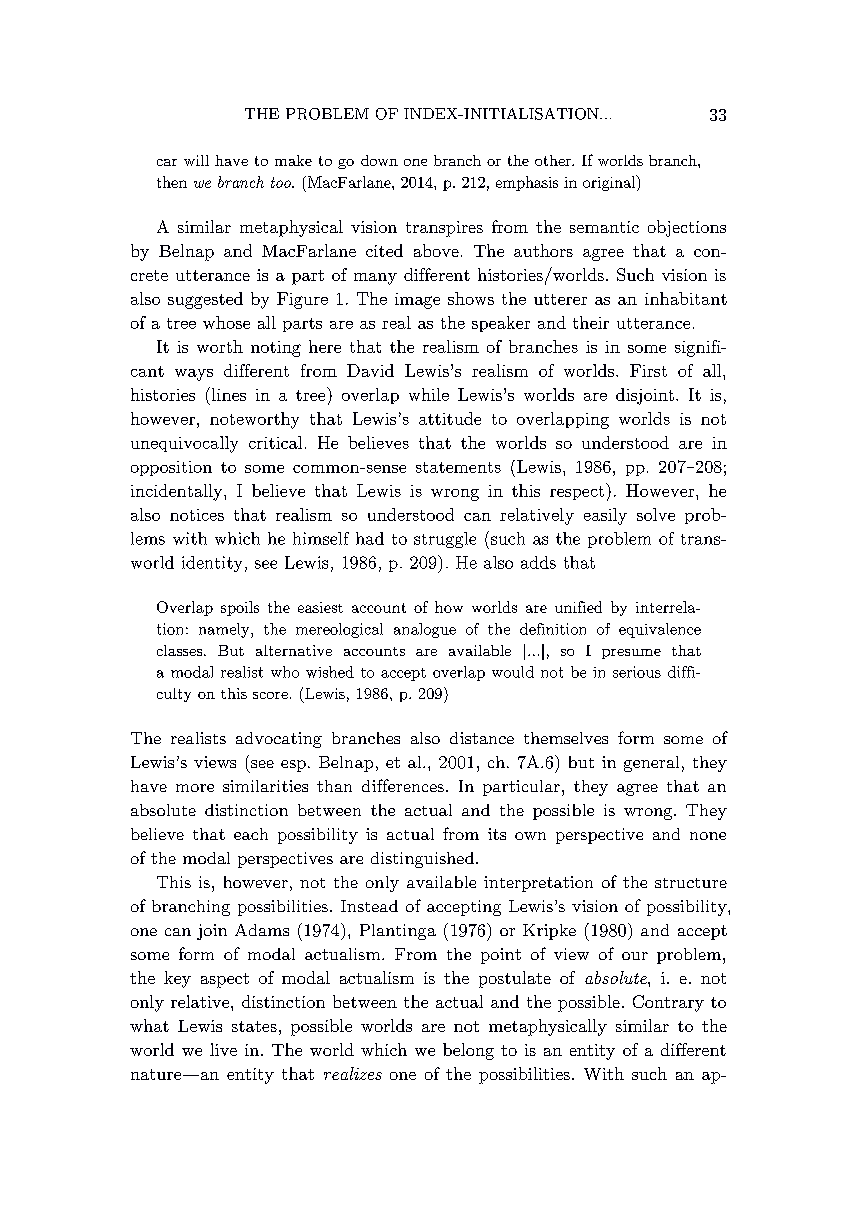 The image size is (857, 1221). I want to click on equivalence, so click(660, 630).
